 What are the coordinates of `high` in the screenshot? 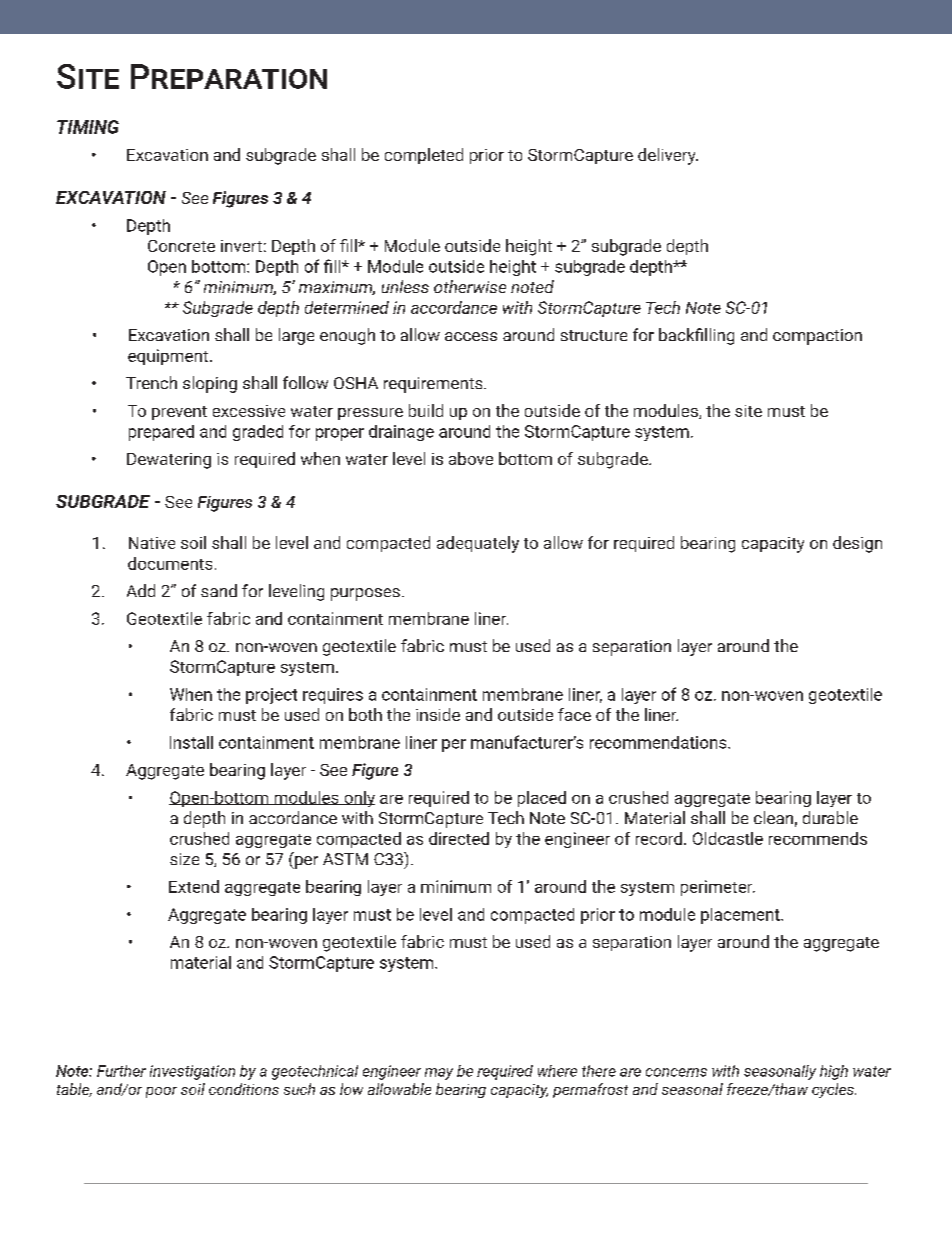 It's located at (834, 1072).
